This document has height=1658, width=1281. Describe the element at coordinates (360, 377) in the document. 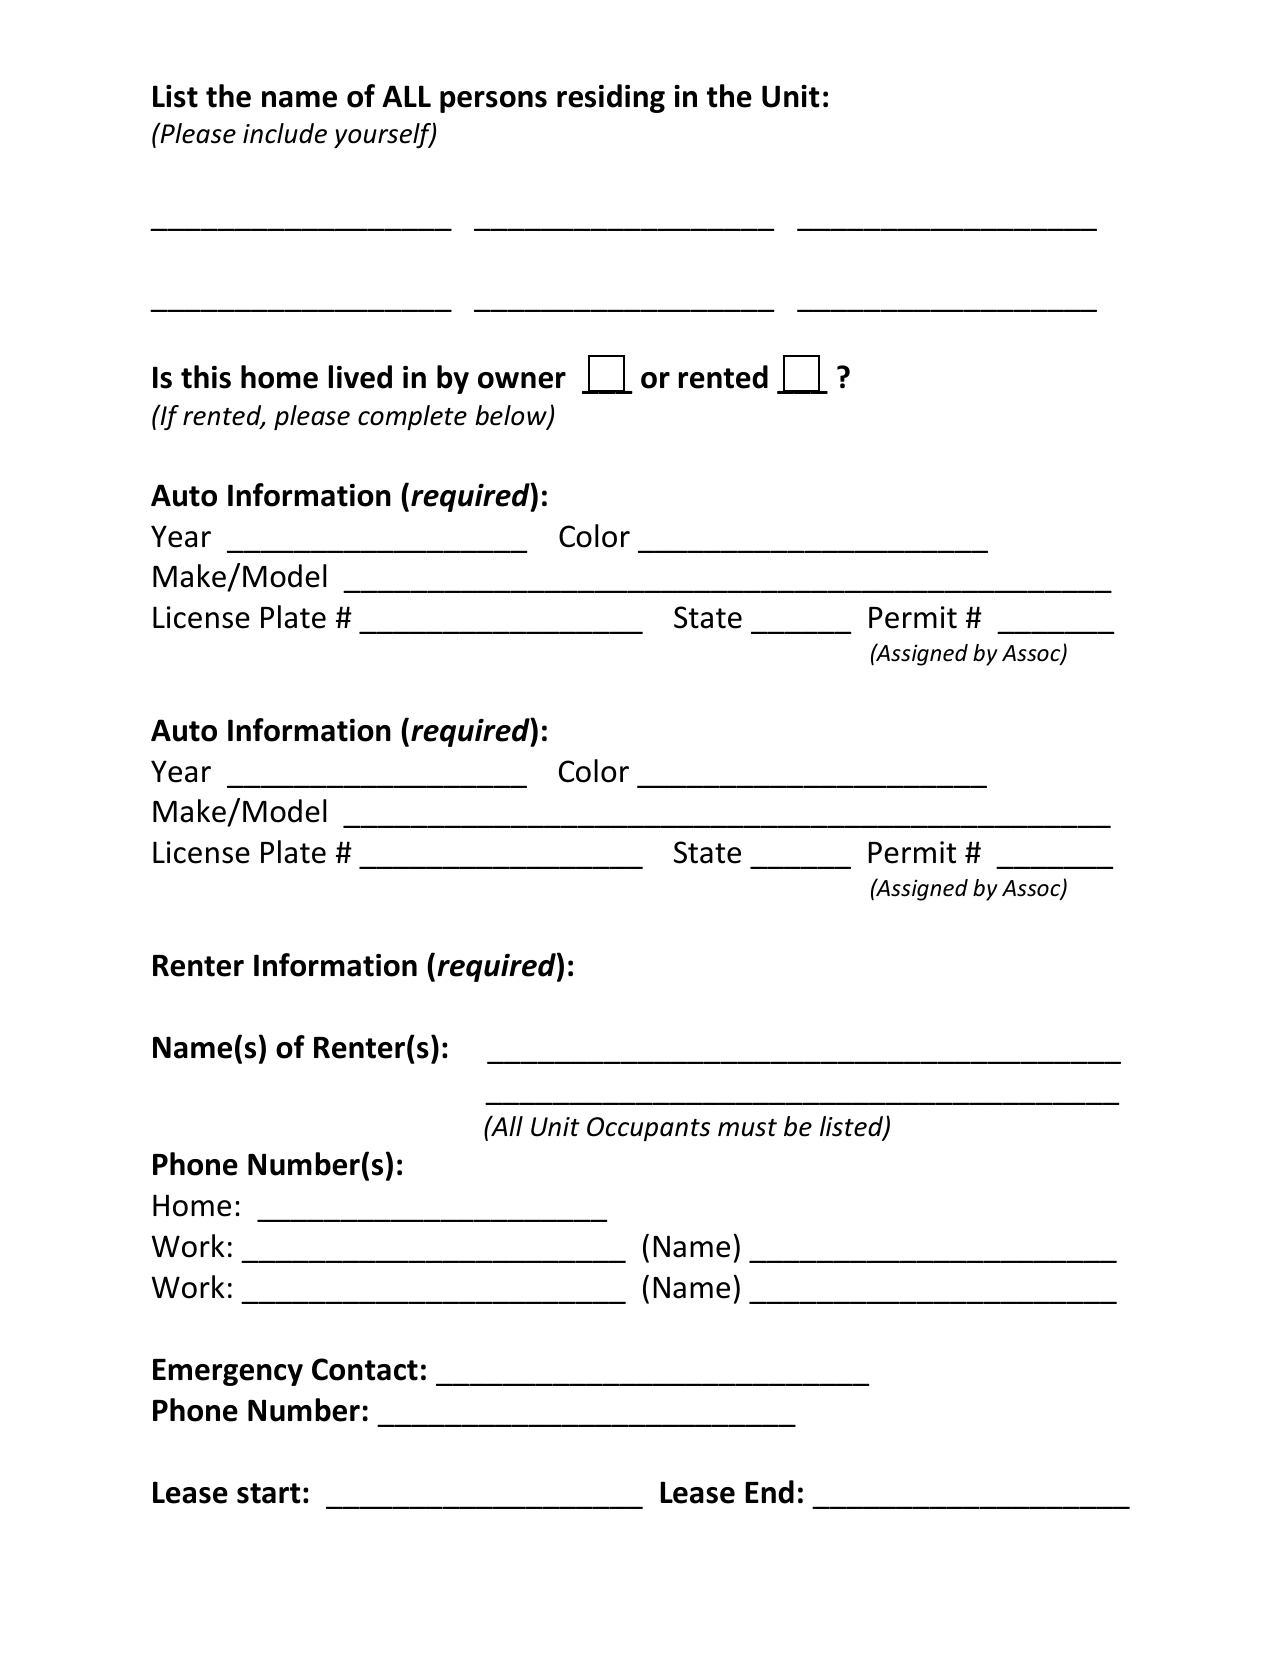

I see `lived` at that location.
